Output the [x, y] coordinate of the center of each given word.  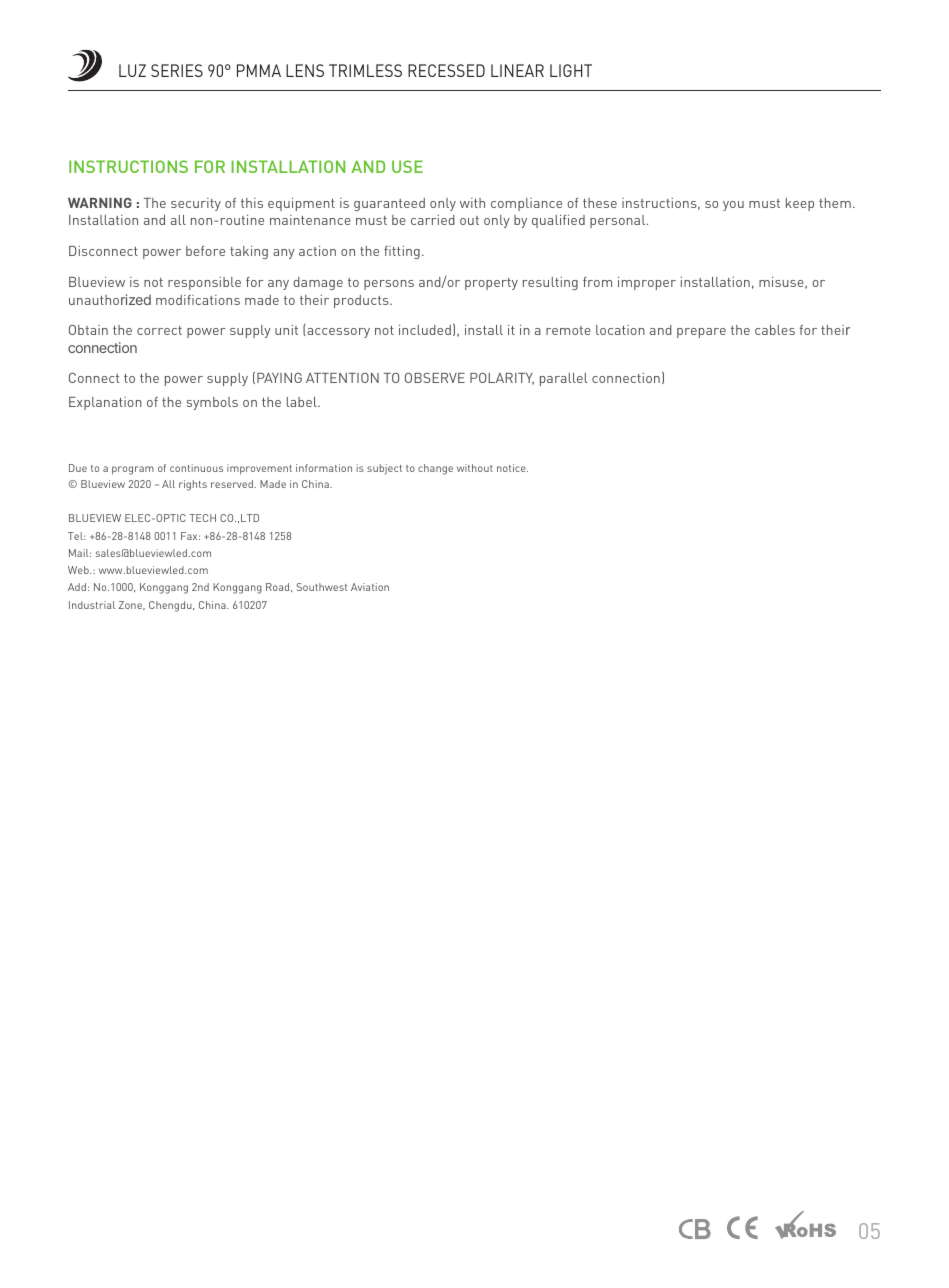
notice [512, 468]
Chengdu [171, 606]
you [733, 206]
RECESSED [446, 70]
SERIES [177, 70]
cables [775, 330]
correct [159, 330]
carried [433, 220]
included [425, 330]
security [196, 204]
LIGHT [571, 70]
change [435, 469]
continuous [196, 468]
